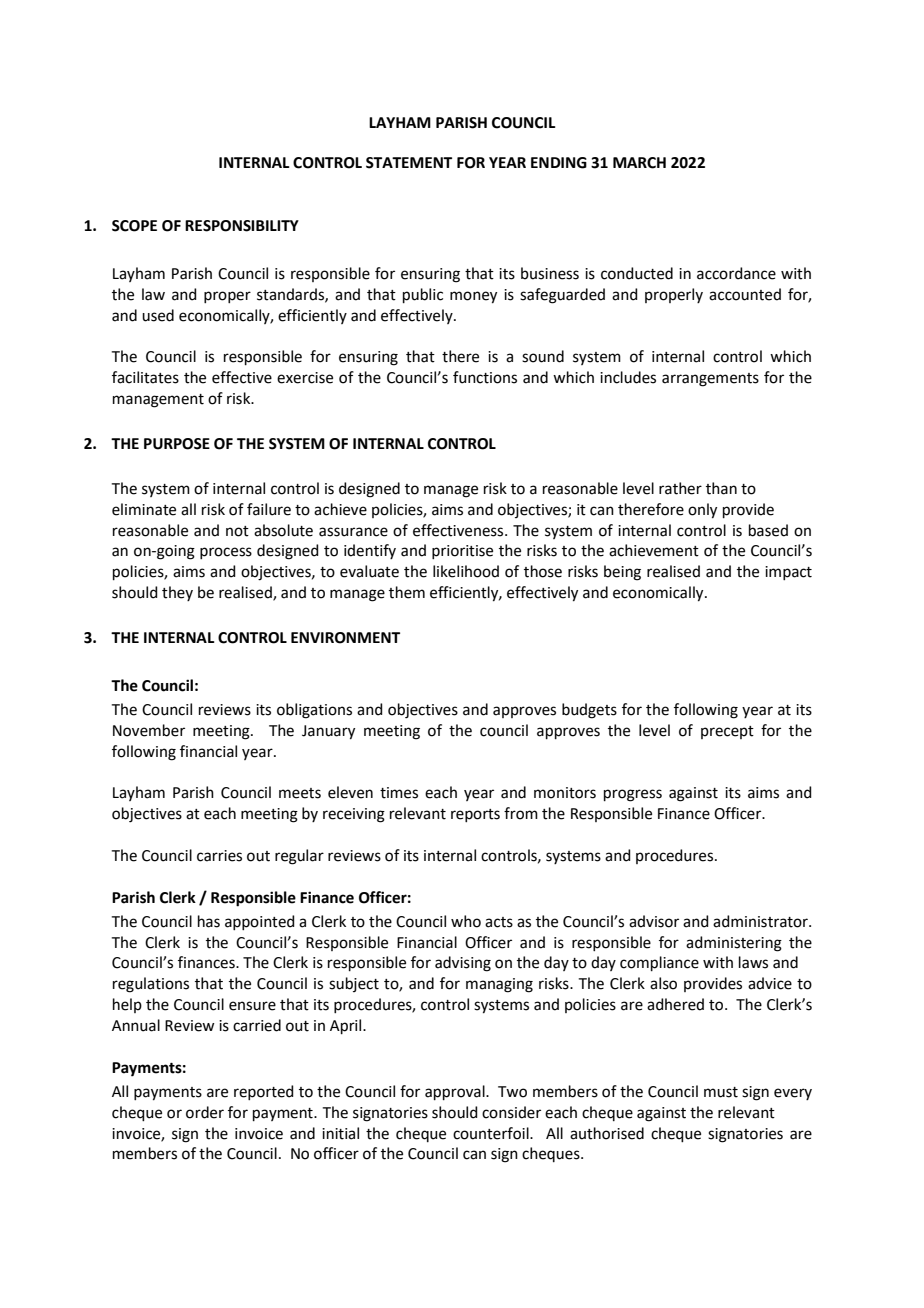 The image size is (924, 1308). Describe the element at coordinates (219, 856) in the page. I see `carries` at that location.
